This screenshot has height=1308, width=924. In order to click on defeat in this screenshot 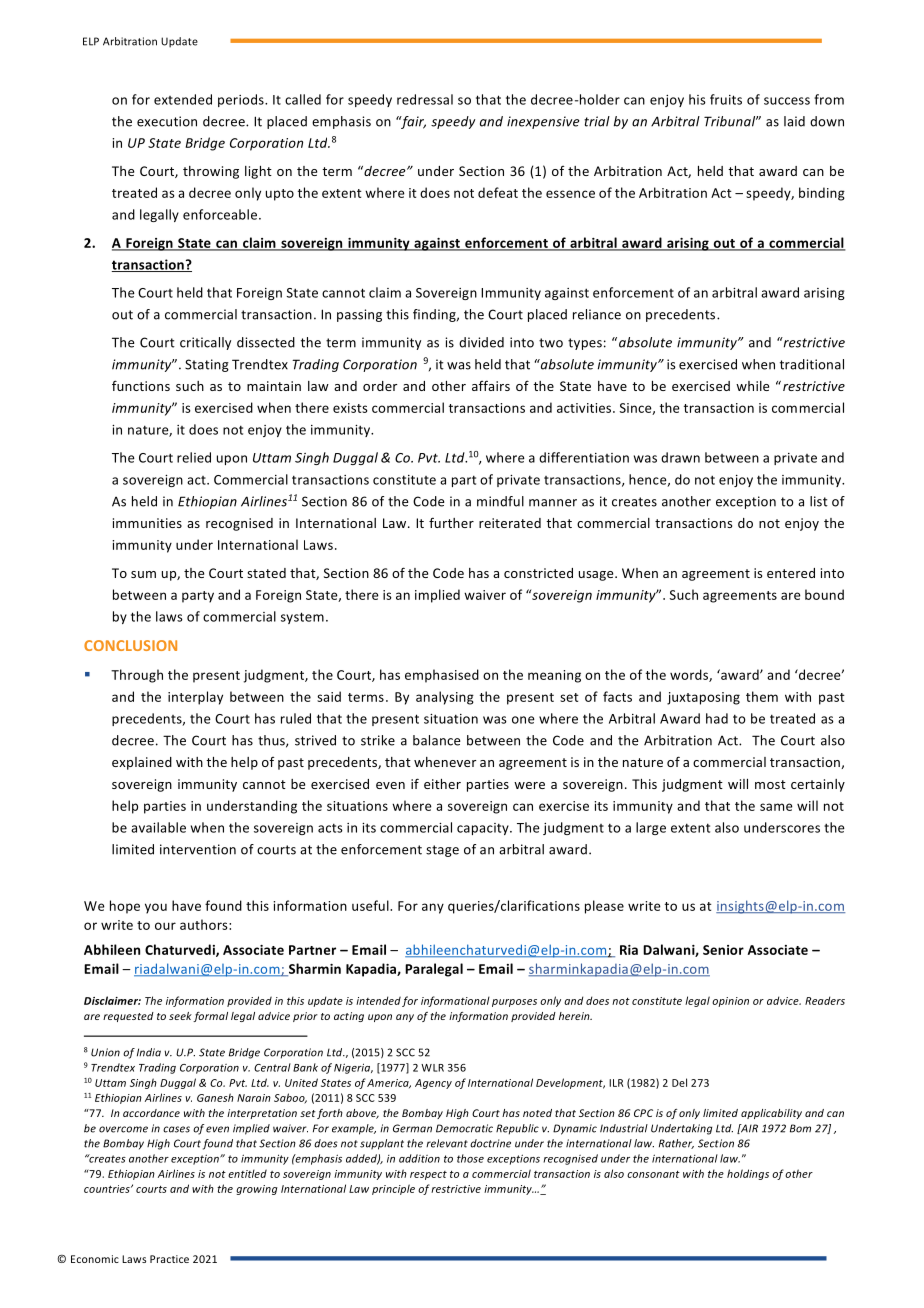, I will do `click(498, 192)`.
